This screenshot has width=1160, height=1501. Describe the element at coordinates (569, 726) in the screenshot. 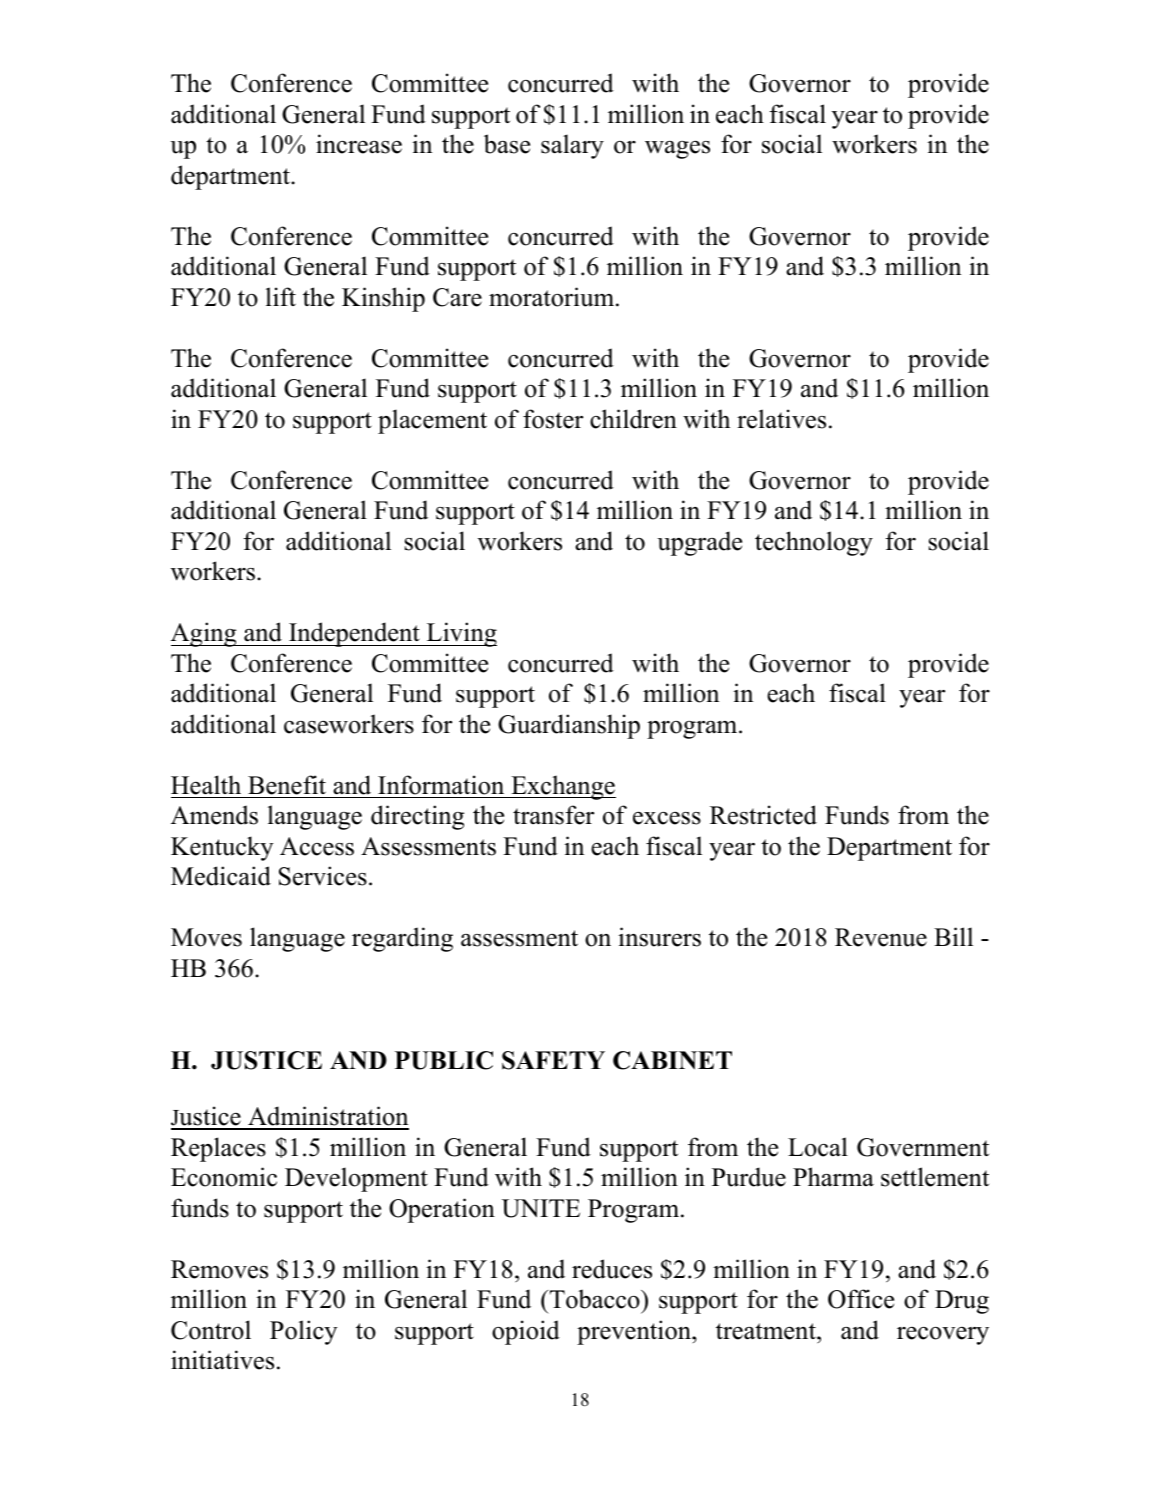

I see `Guardianship` at that location.
